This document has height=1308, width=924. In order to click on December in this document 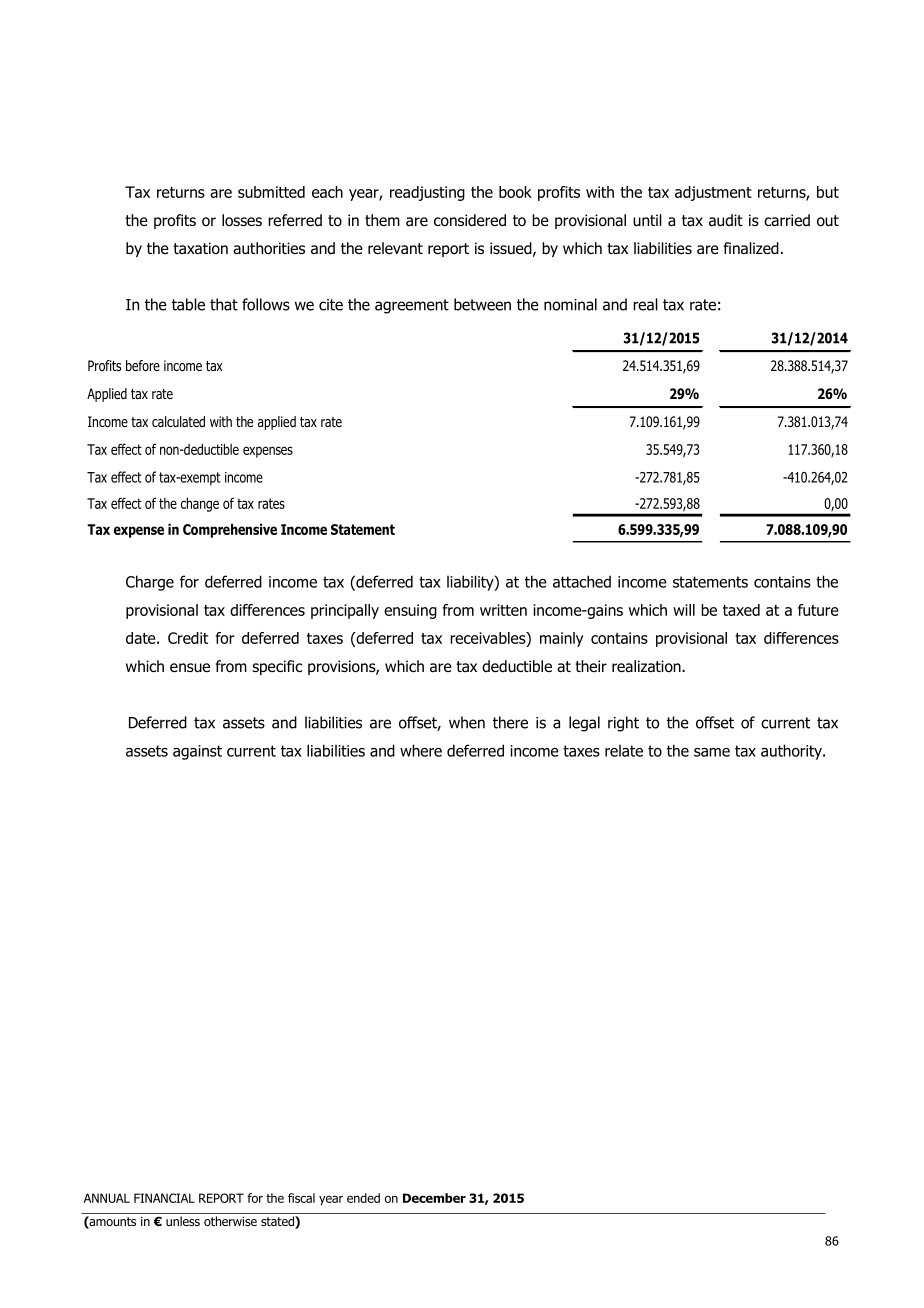, I will do `click(434, 1198)`.
